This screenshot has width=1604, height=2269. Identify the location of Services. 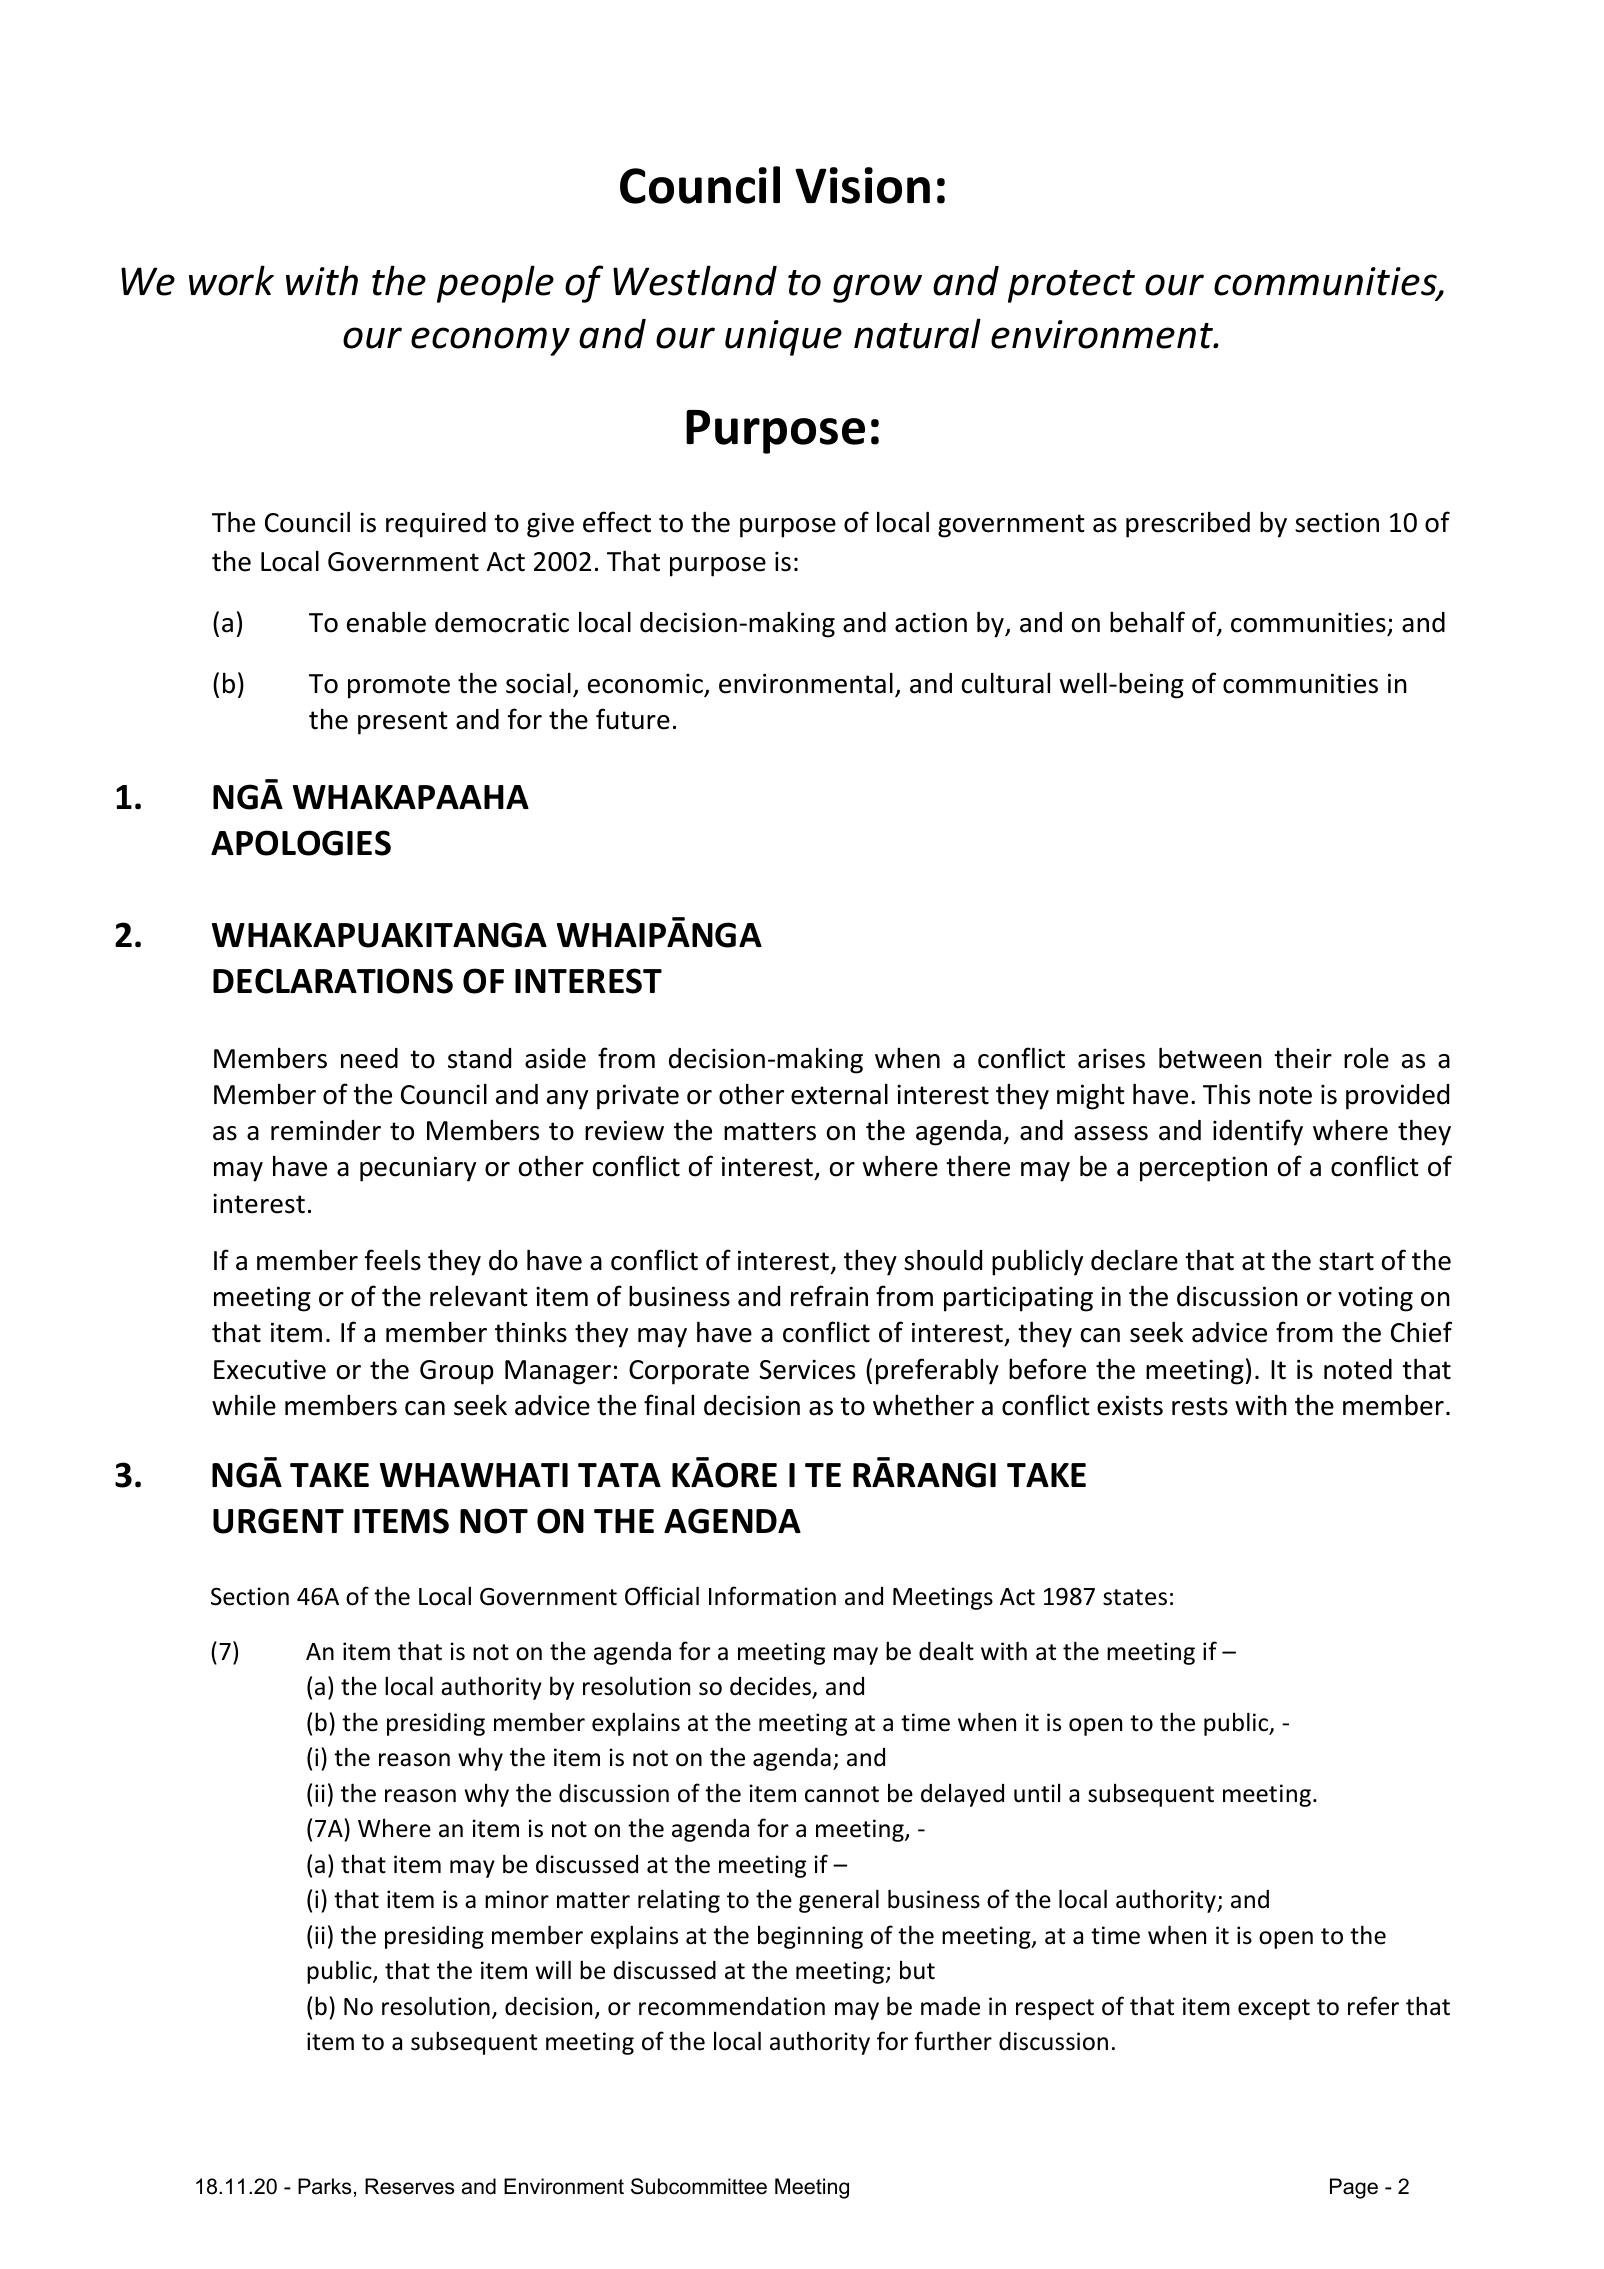
(807, 1369).
